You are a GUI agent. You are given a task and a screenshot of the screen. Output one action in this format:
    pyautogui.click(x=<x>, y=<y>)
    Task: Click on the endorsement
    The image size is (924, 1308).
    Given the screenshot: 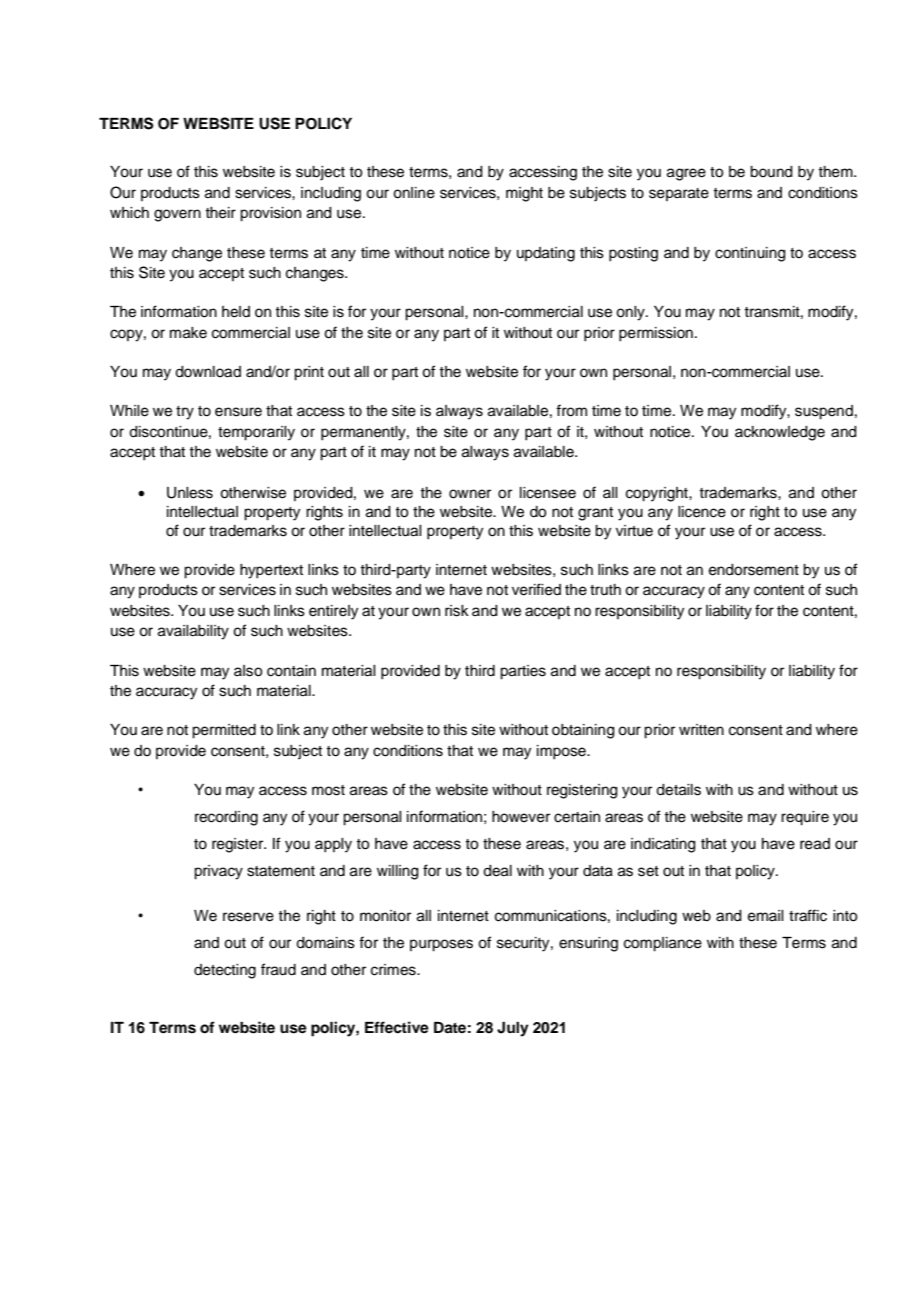 What is the action you would take?
    pyautogui.click(x=754, y=570)
